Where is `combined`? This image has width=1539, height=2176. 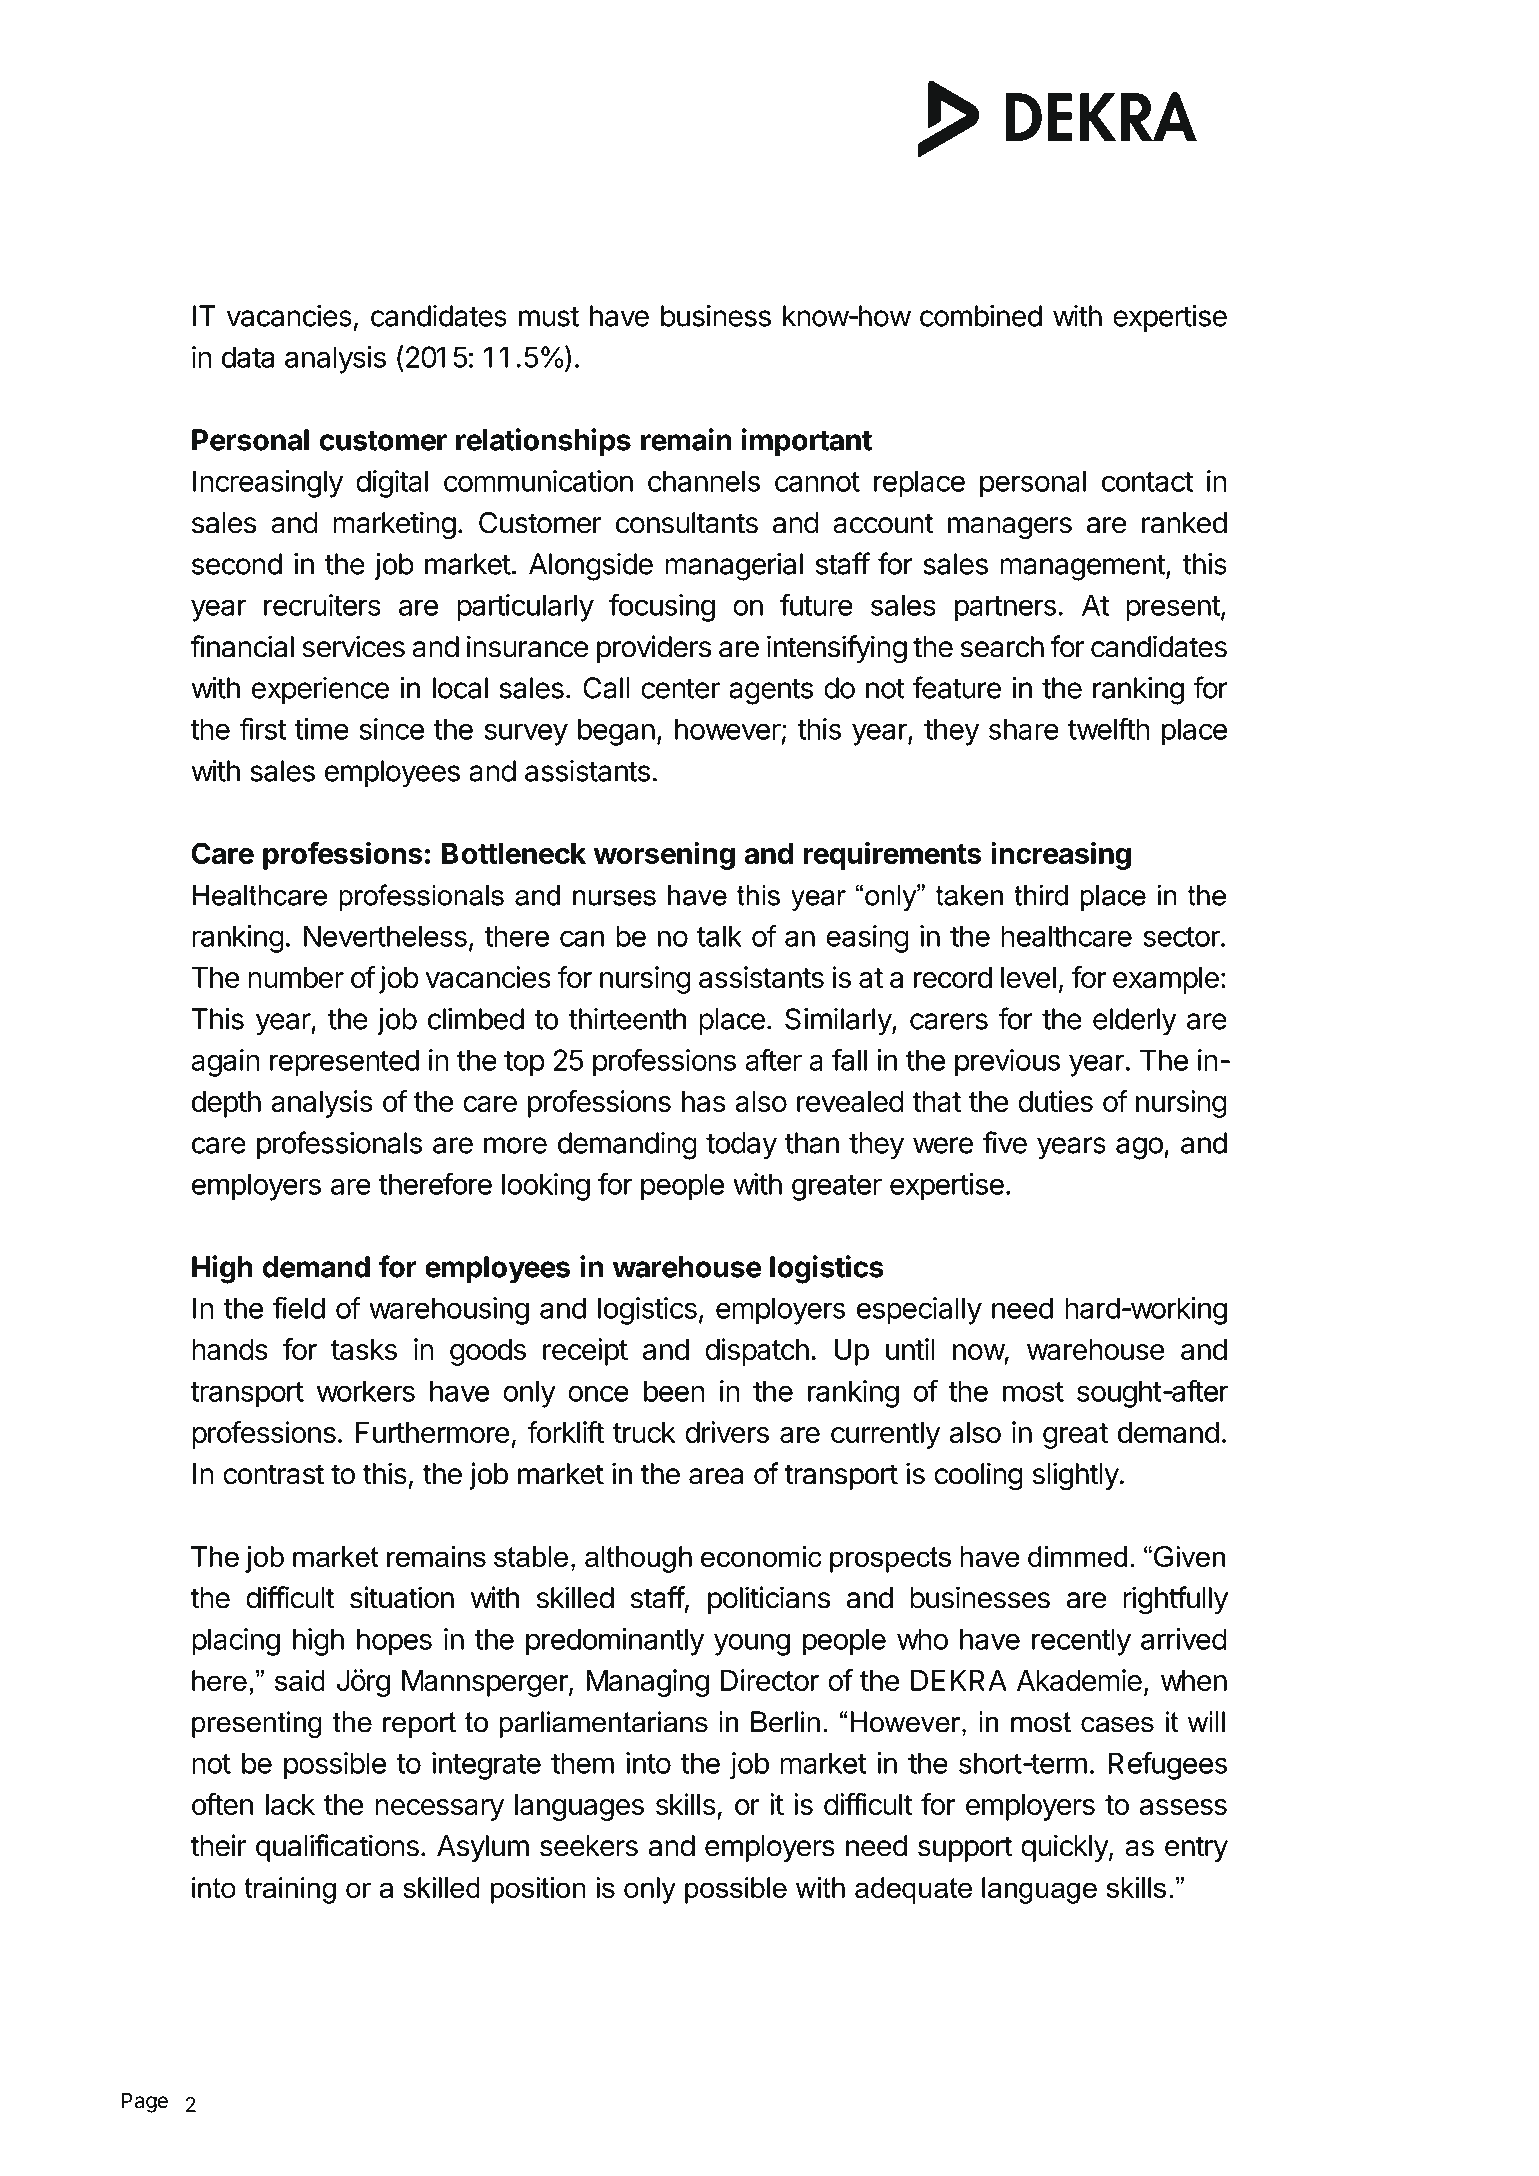
combined is located at coordinates (981, 315).
